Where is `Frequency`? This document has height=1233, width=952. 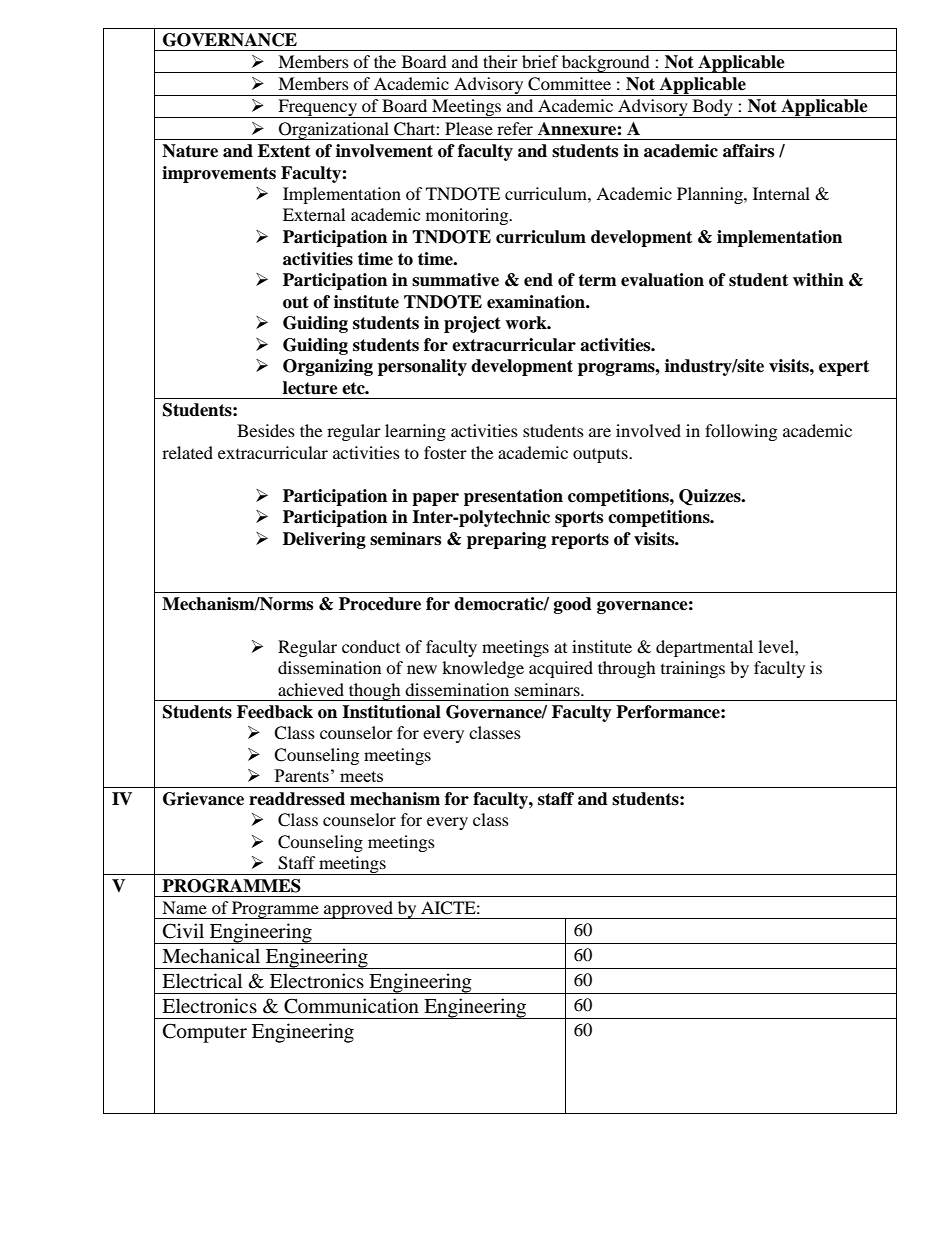
Frequency is located at coordinates (317, 108).
